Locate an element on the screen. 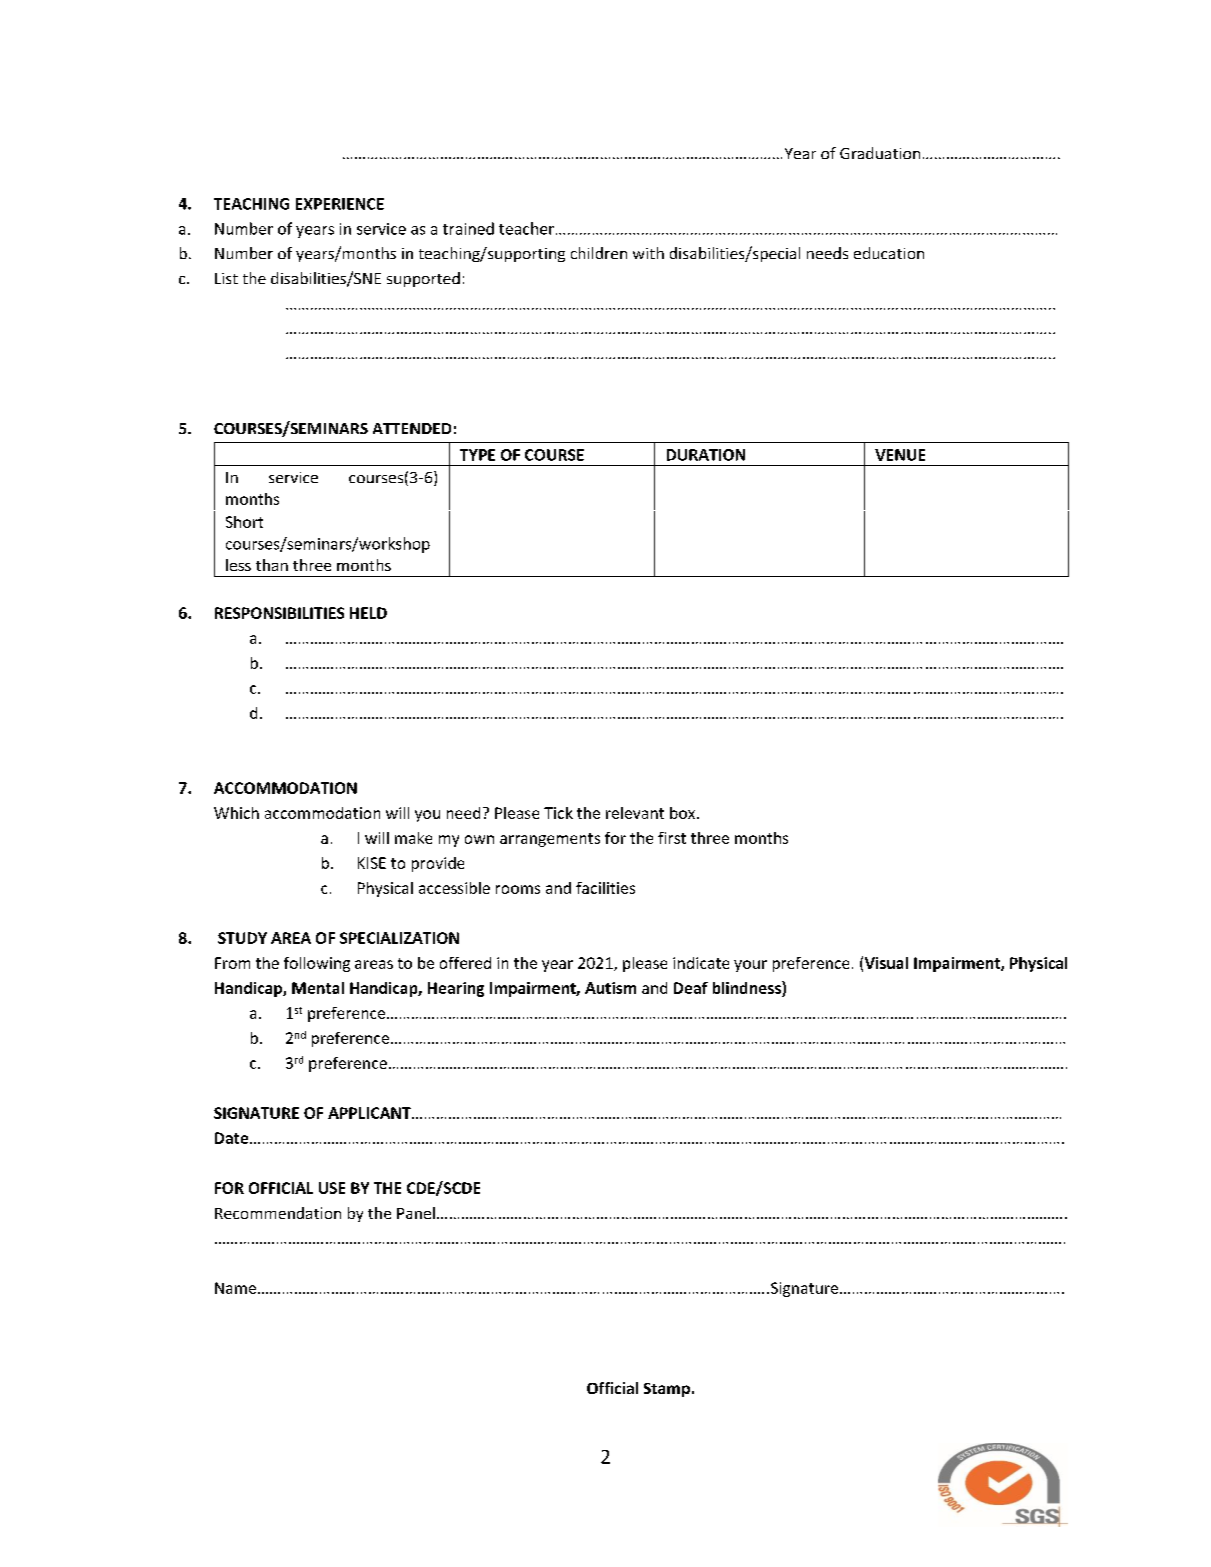 This screenshot has height=1567, width=1211. teacher is located at coordinates (526, 228).
